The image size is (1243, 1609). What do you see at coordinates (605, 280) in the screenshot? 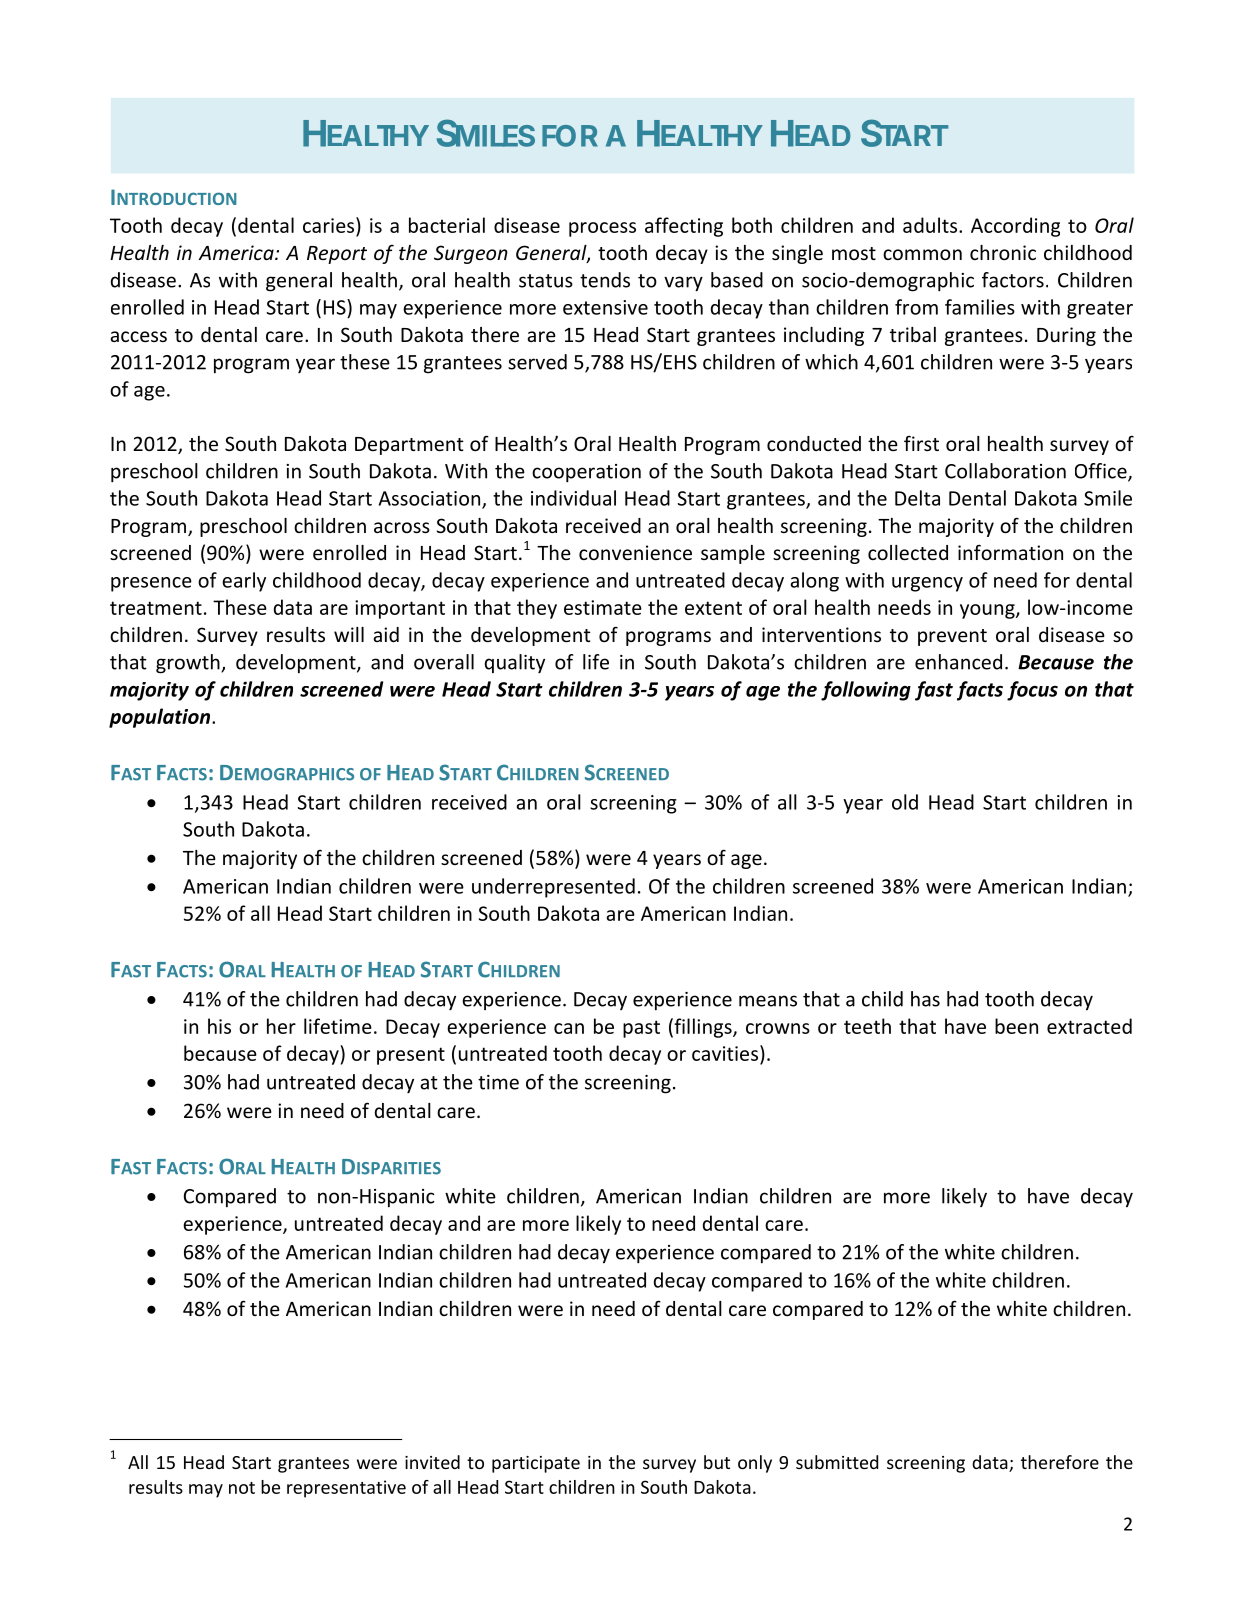
I see `tends` at bounding box center [605, 280].
